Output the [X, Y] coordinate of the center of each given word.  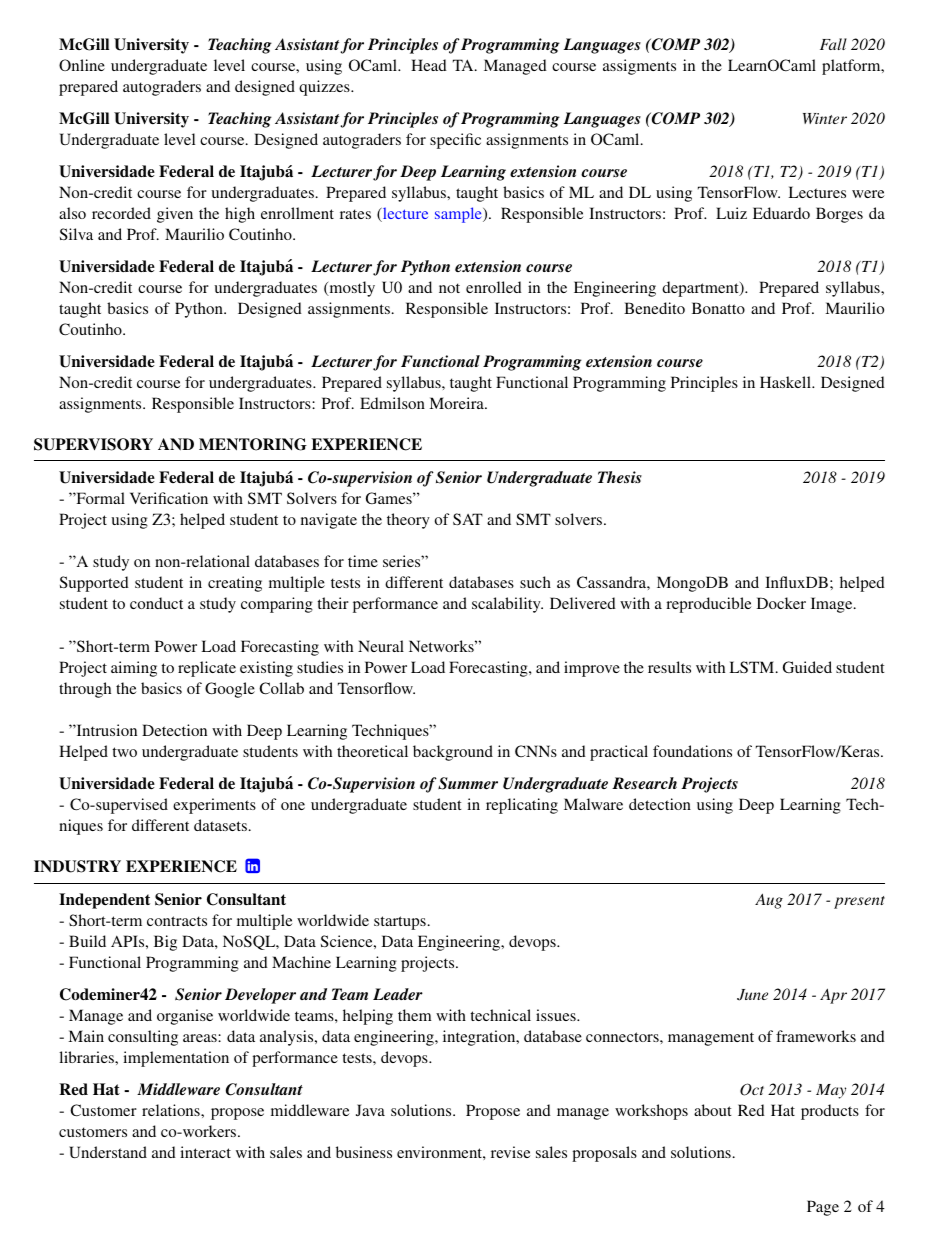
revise [510, 1152]
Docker [781, 603]
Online [82, 65]
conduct [156, 603]
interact [205, 1152]
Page [823, 1208]
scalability [507, 605]
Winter [825, 118]
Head [429, 65]
